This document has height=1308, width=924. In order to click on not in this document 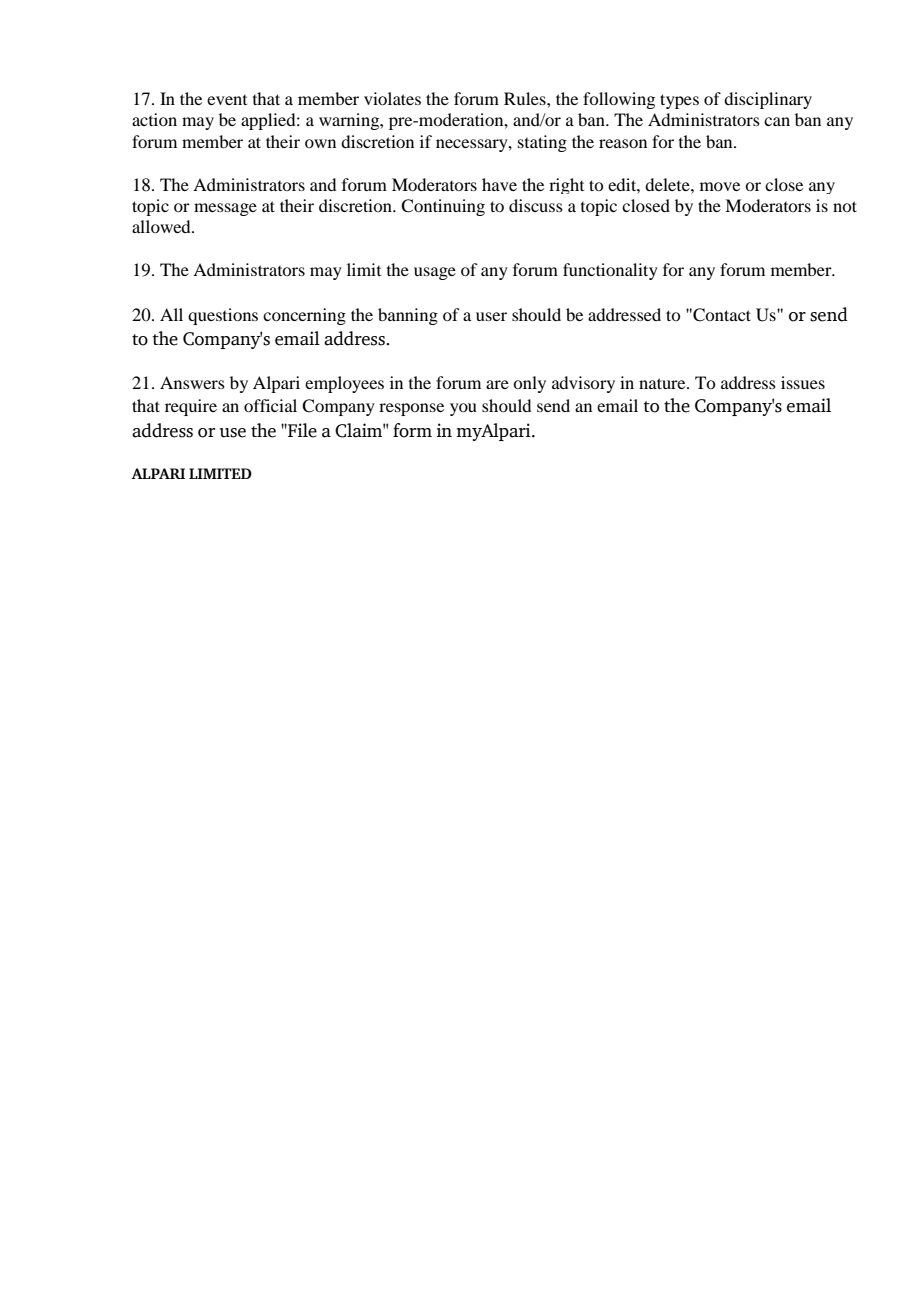, I will do `click(845, 206)`.
